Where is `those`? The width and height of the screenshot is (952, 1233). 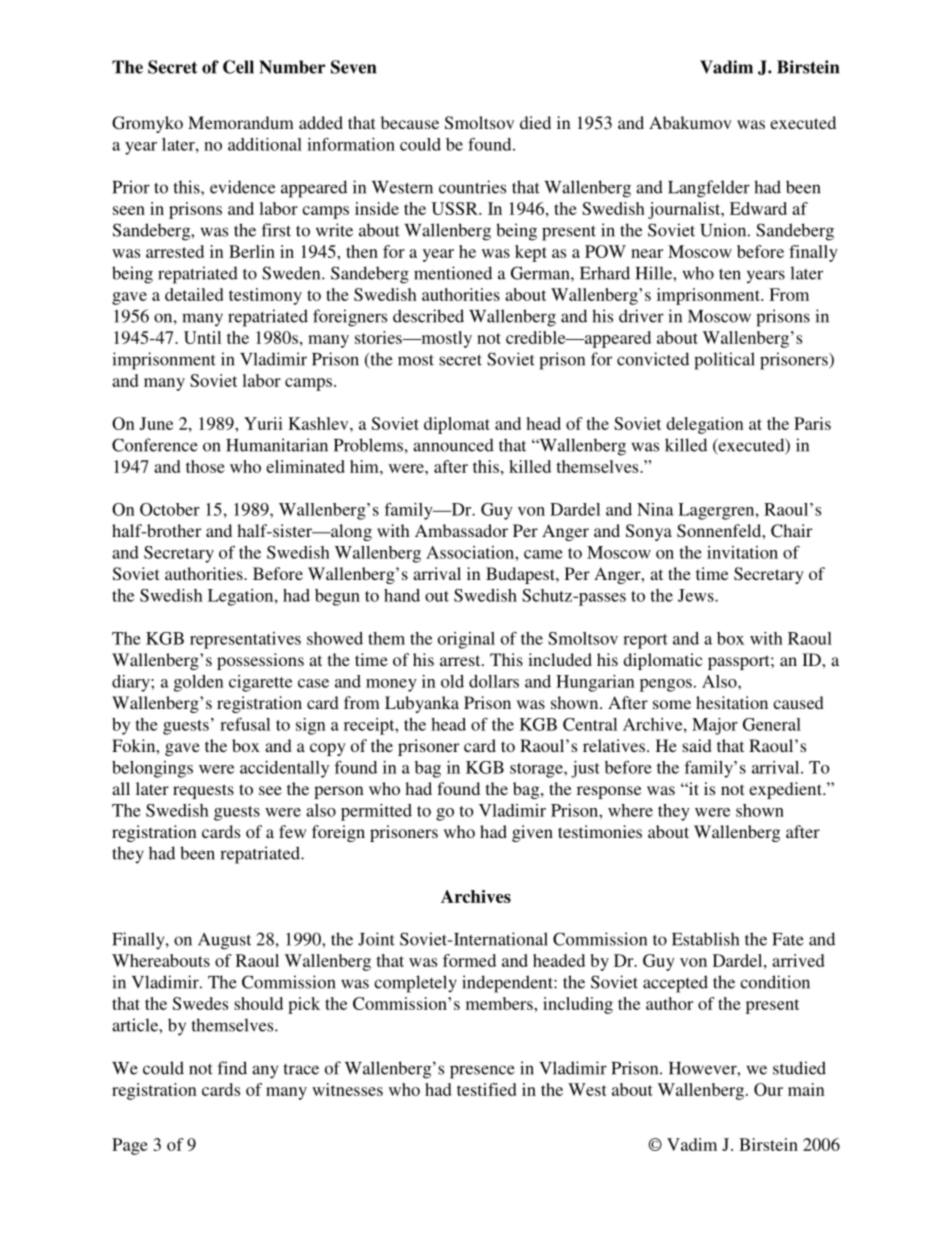
those is located at coordinates (205, 466).
